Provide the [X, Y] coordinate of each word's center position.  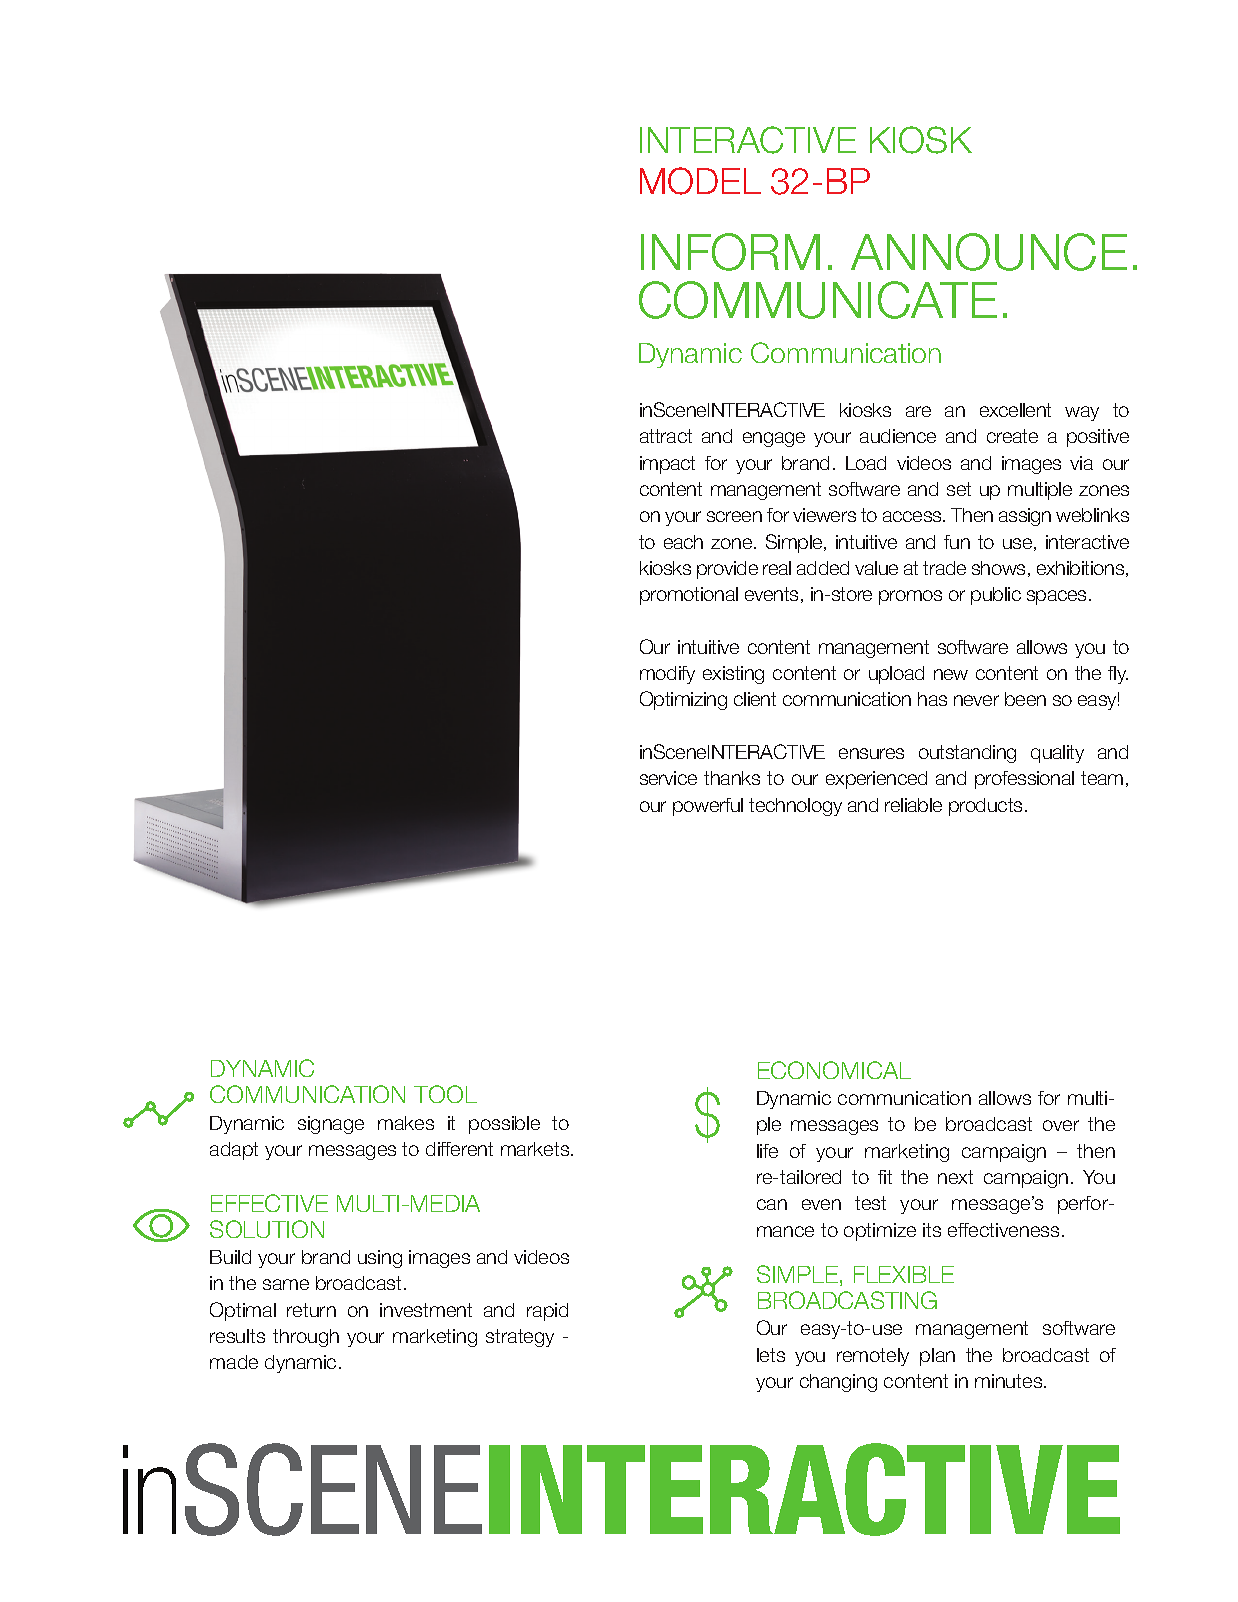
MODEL [700, 181]
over [1061, 1125]
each [683, 542]
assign [1025, 517]
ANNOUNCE [989, 252]
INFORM [730, 252]
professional [1024, 780]
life [767, 1151]
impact [667, 465]
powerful [708, 807]
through [306, 1338]
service [668, 778]
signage [331, 1125]
